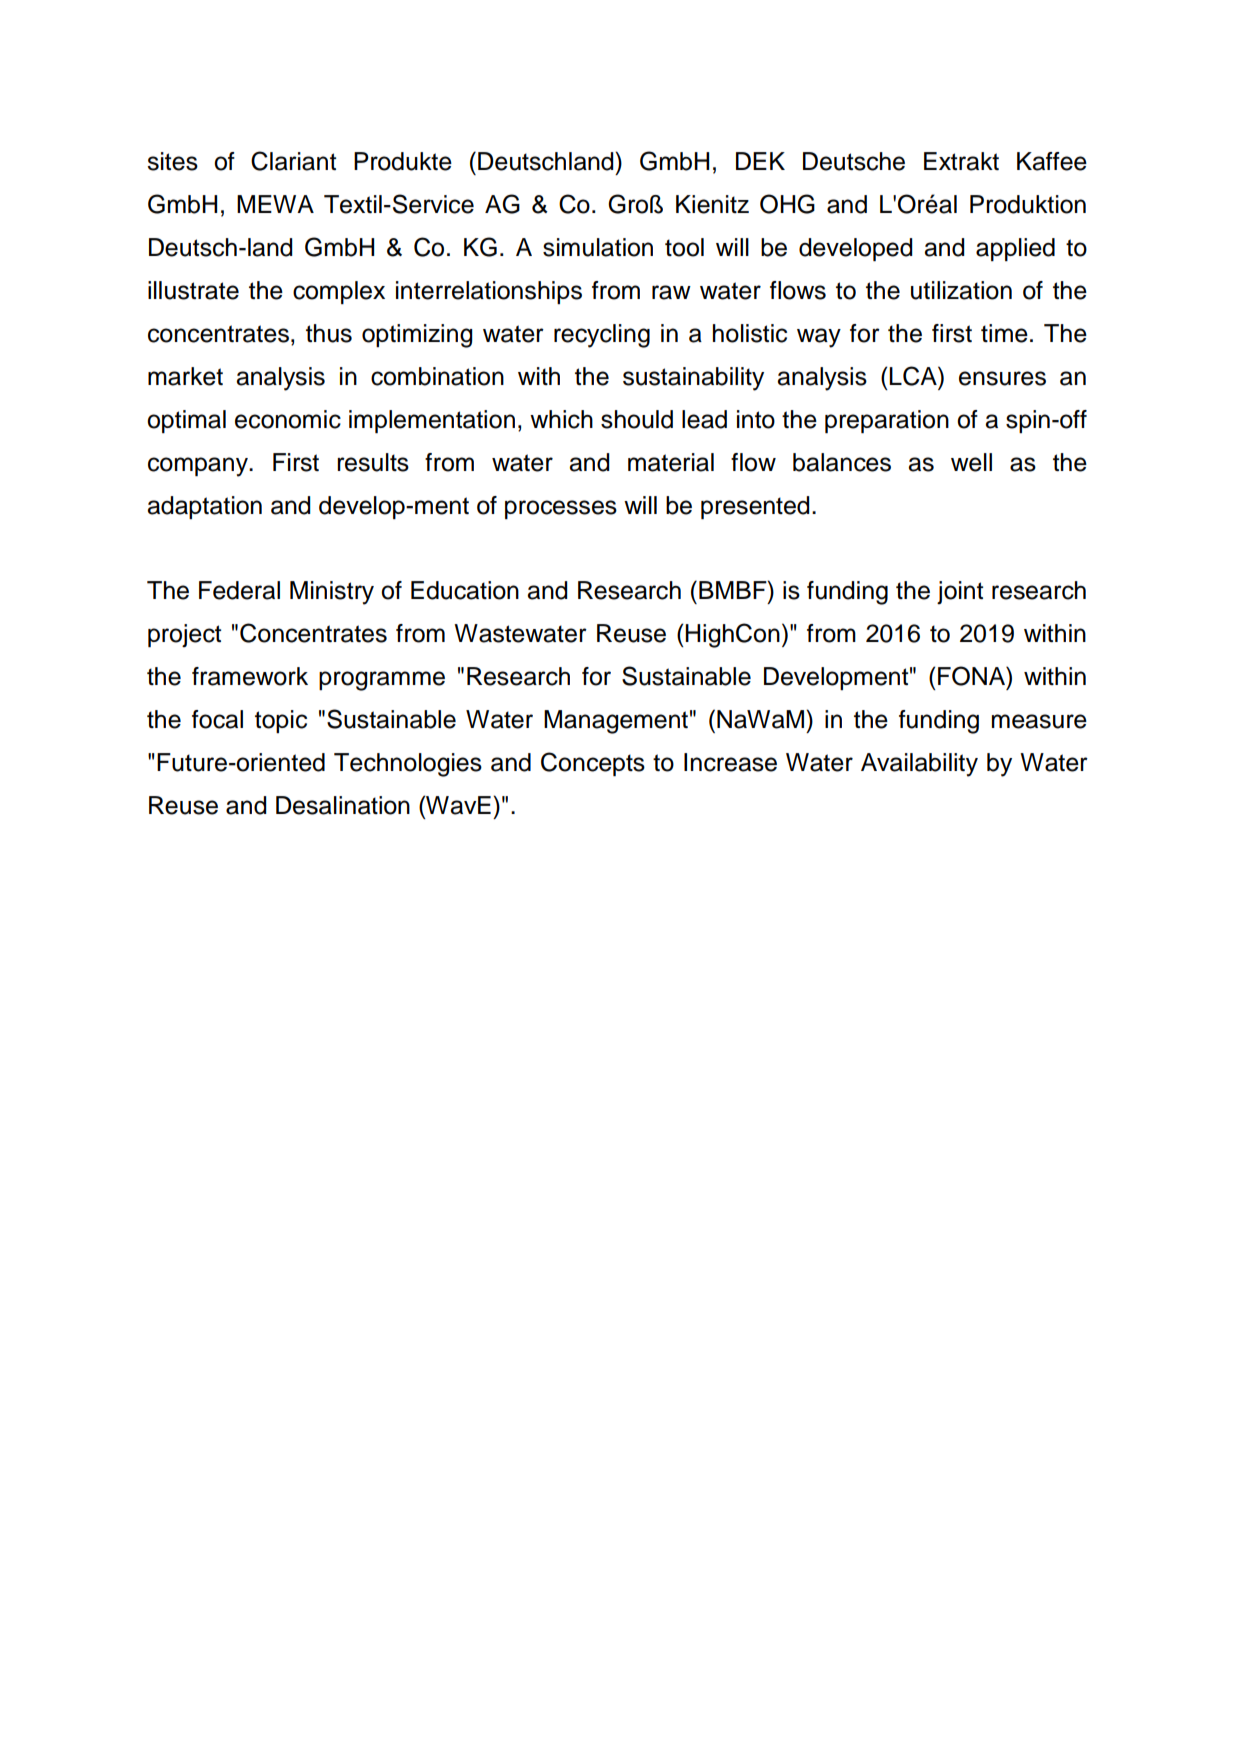  What do you see at coordinates (693, 379) in the screenshot?
I see `sustainability` at bounding box center [693, 379].
